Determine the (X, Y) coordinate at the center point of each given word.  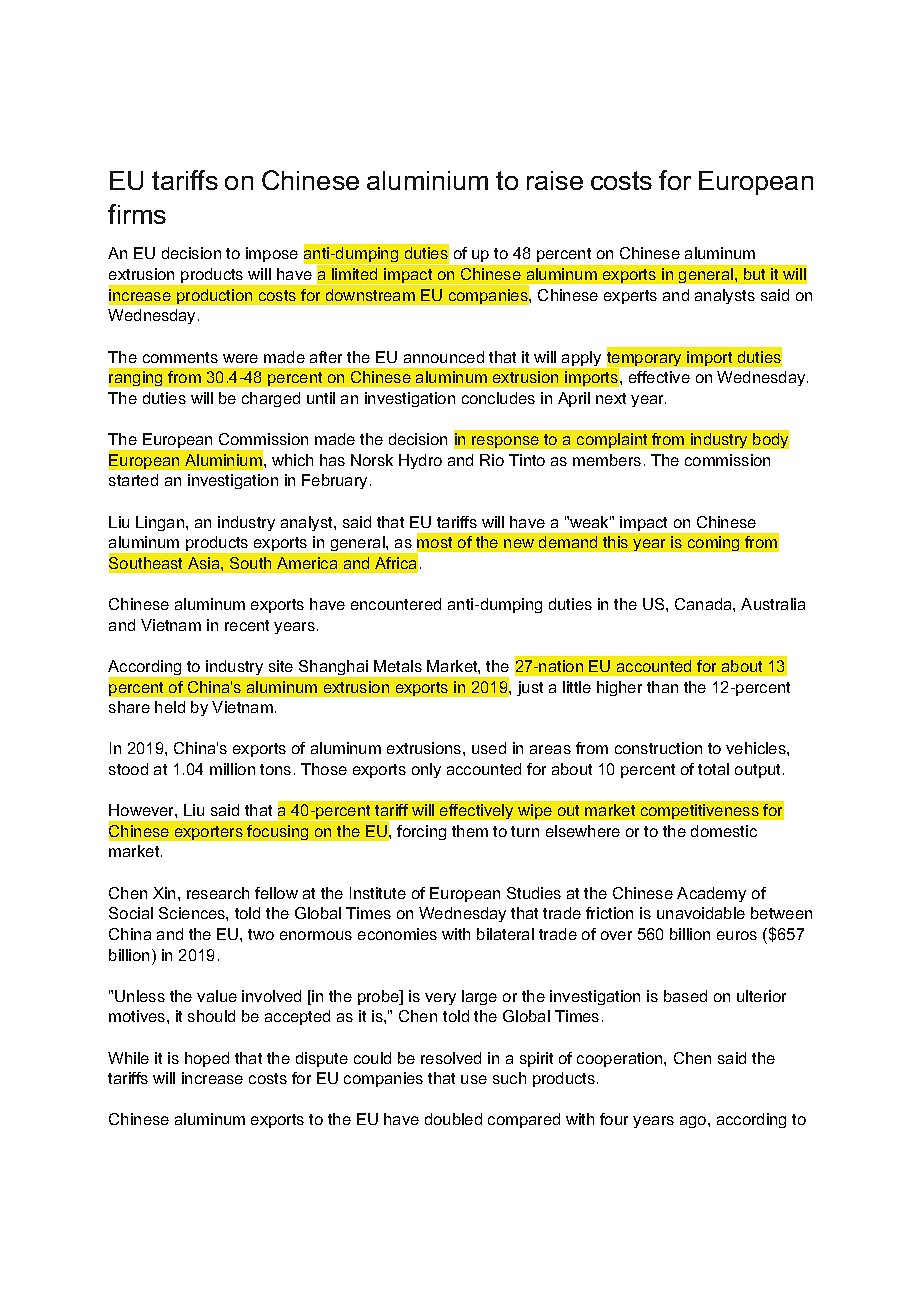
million (232, 769)
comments (180, 357)
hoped (207, 1059)
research (218, 893)
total (713, 769)
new (519, 543)
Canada (704, 604)
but (754, 274)
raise (555, 180)
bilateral (505, 934)
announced (444, 357)
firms (137, 214)
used (489, 748)
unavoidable (701, 913)
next (611, 398)
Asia (205, 563)
